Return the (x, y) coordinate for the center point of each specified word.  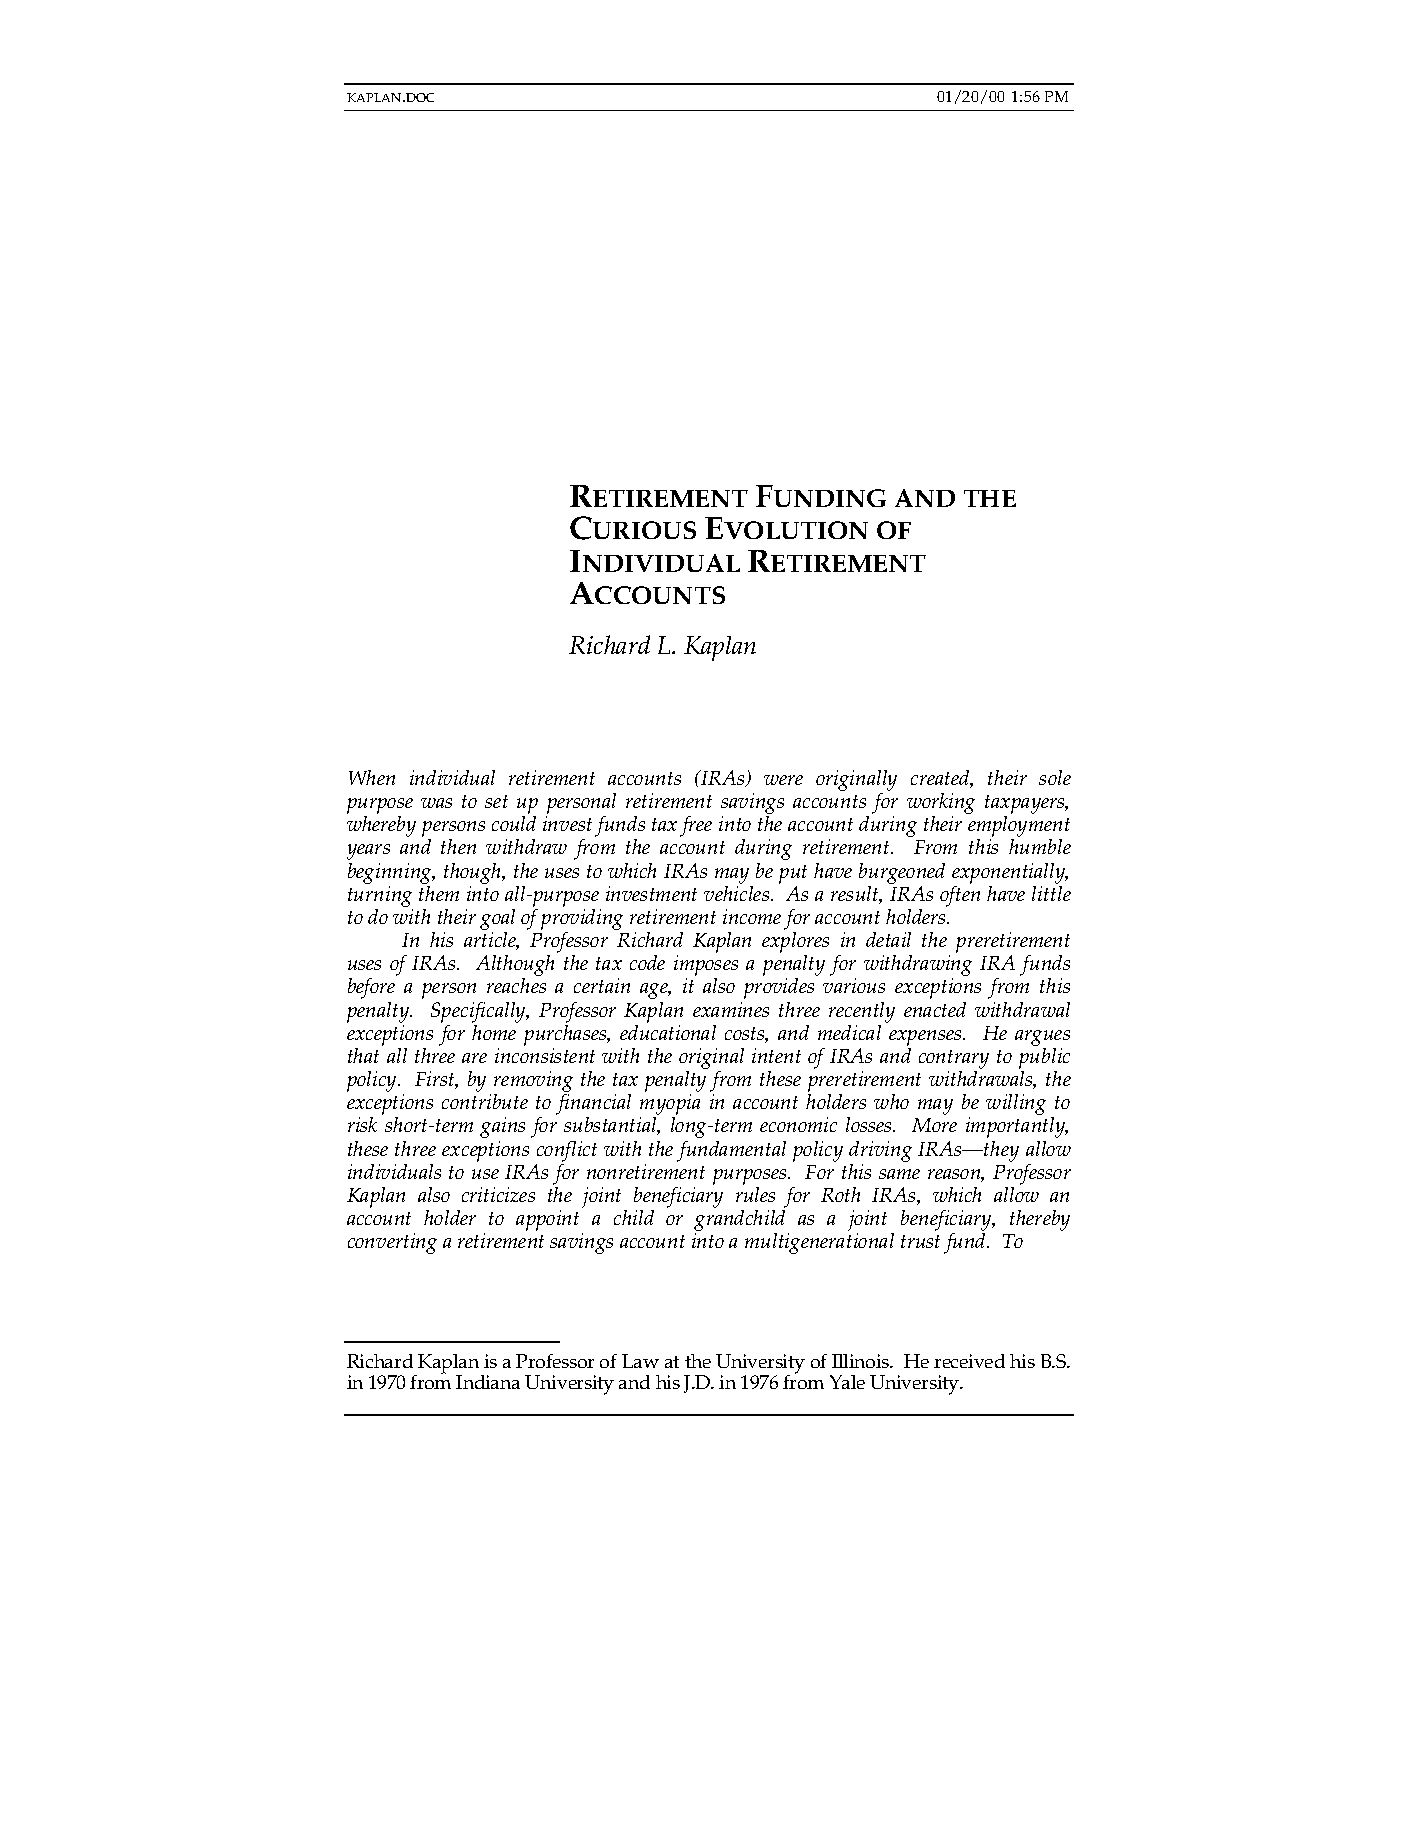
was (436, 803)
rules (755, 1194)
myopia (670, 1106)
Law (640, 1361)
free (696, 826)
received (969, 1361)
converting (392, 1243)
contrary (954, 1061)
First (436, 1080)
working (941, 805)
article (491, 941)
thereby (1040, 1220)
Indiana (488, 1382)
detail (888, 939)
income (752, 916)
